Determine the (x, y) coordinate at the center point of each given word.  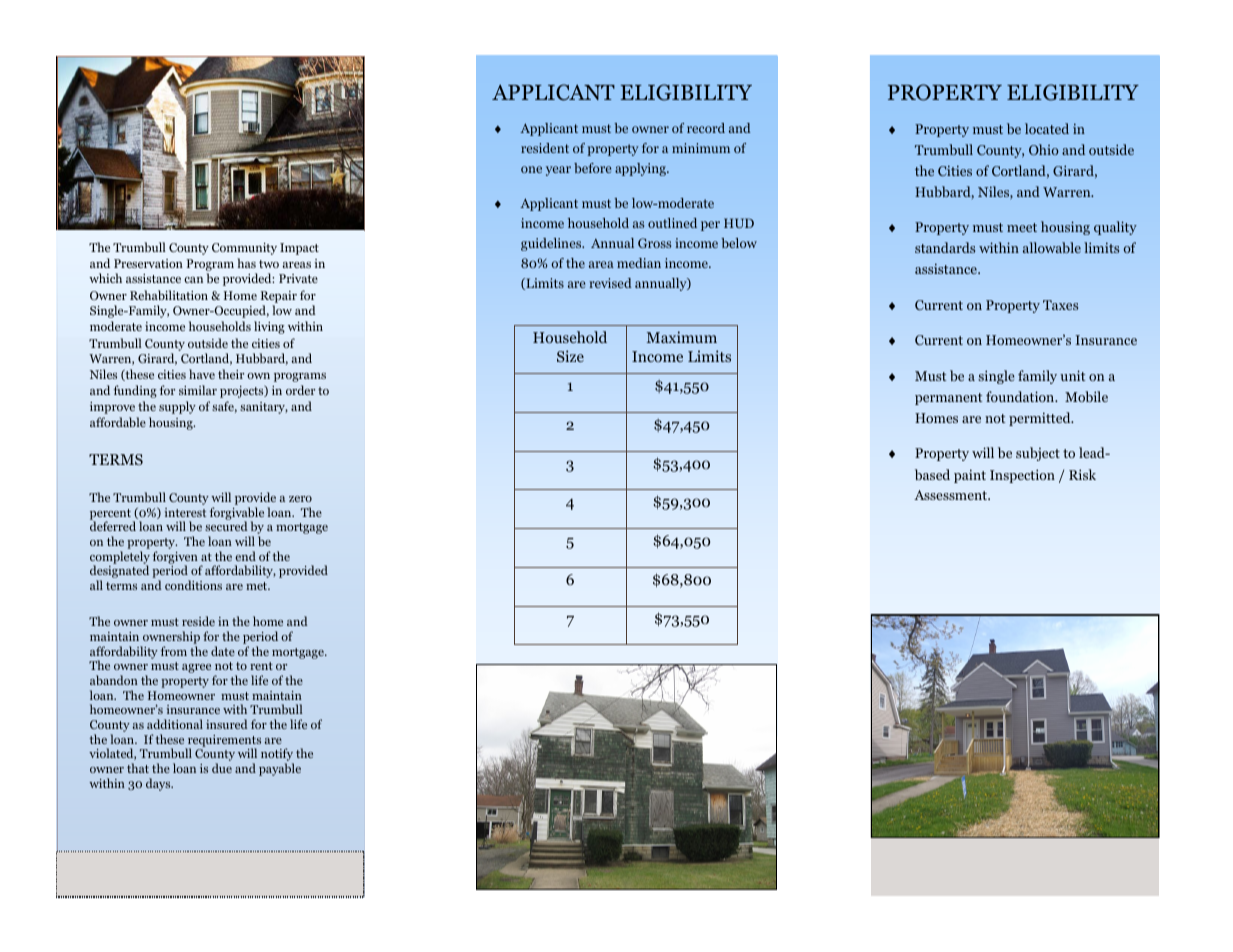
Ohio (1044, 149)
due (222, 768)
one (531, 169)
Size (570, 356)
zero (300, 499)
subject (1038, 454)
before (592, 168)
